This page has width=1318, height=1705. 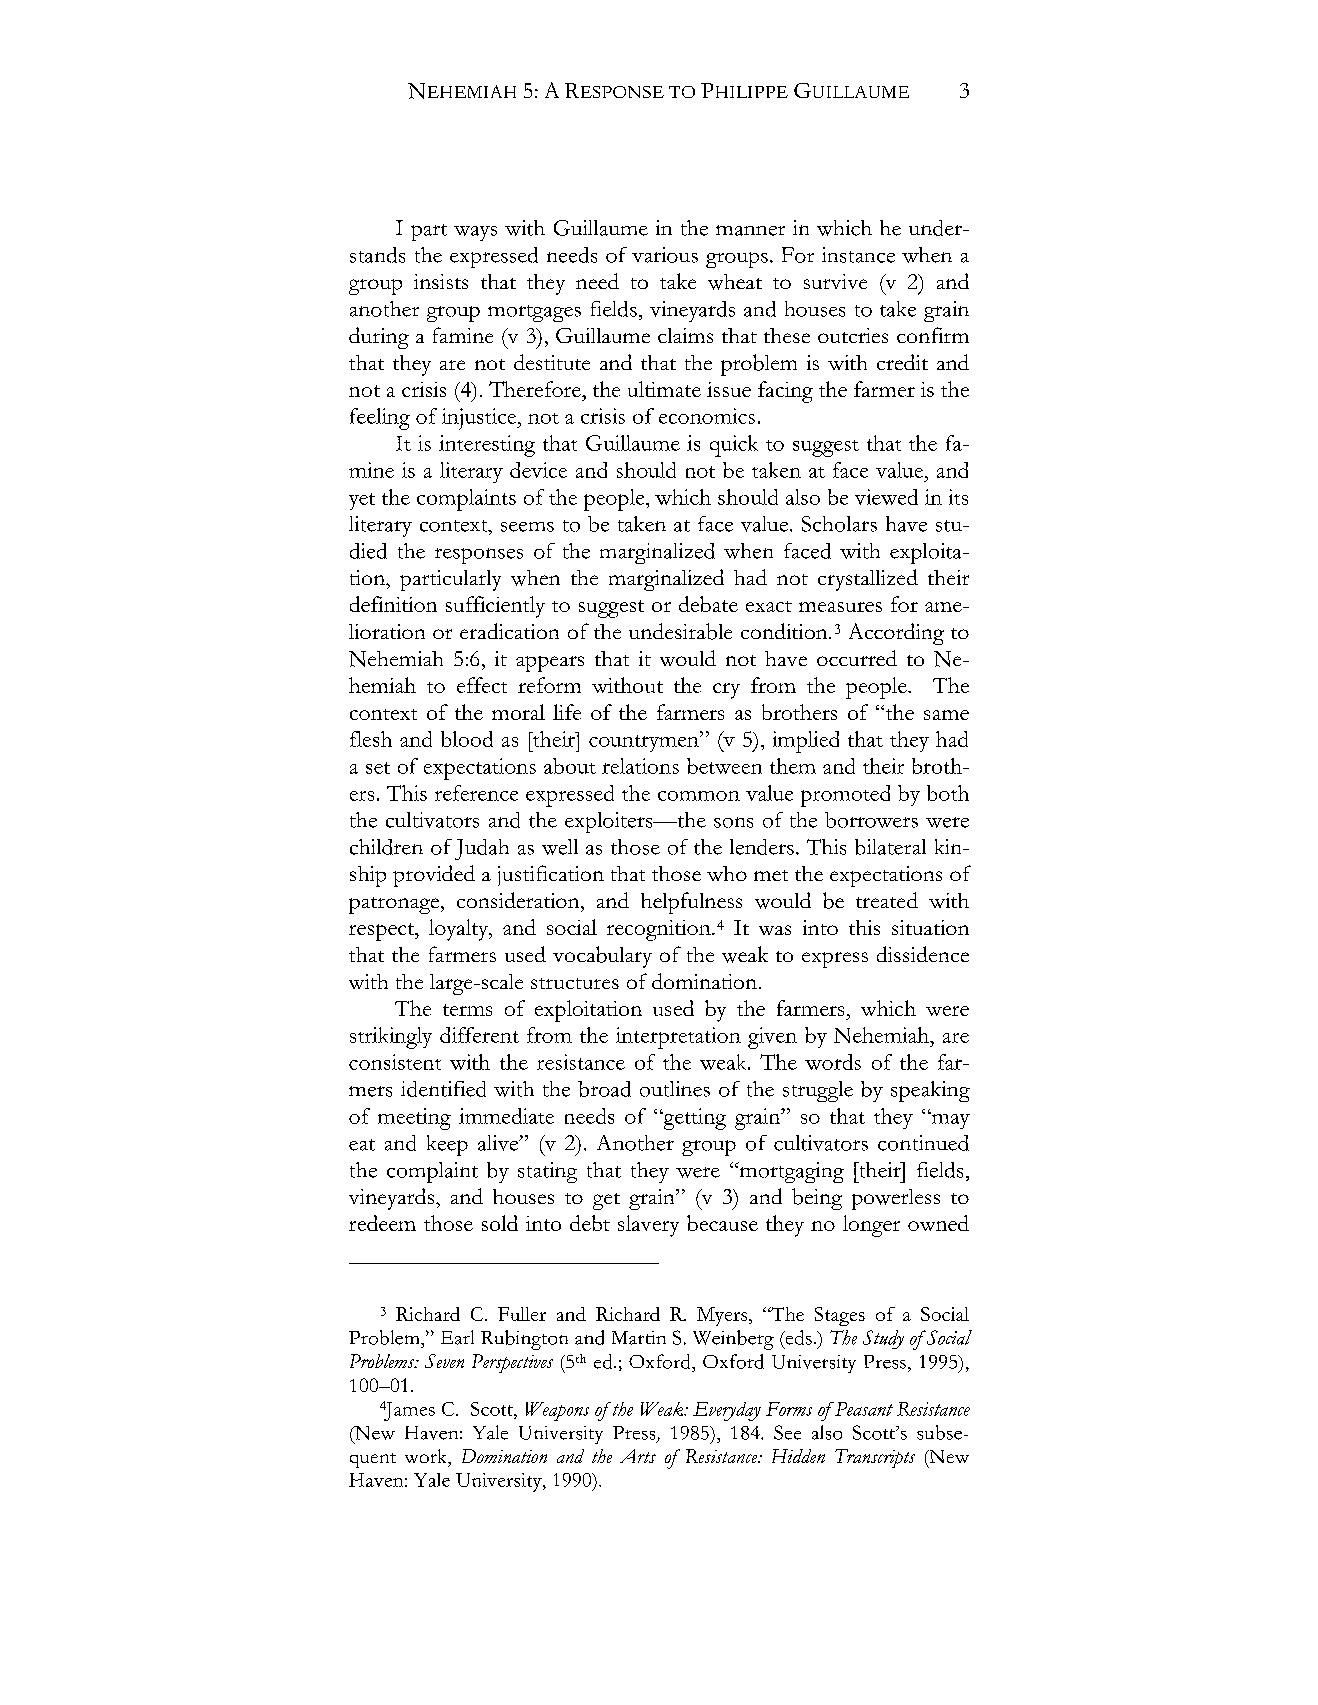 I want to click on blood, so click(x=467, y=739).
